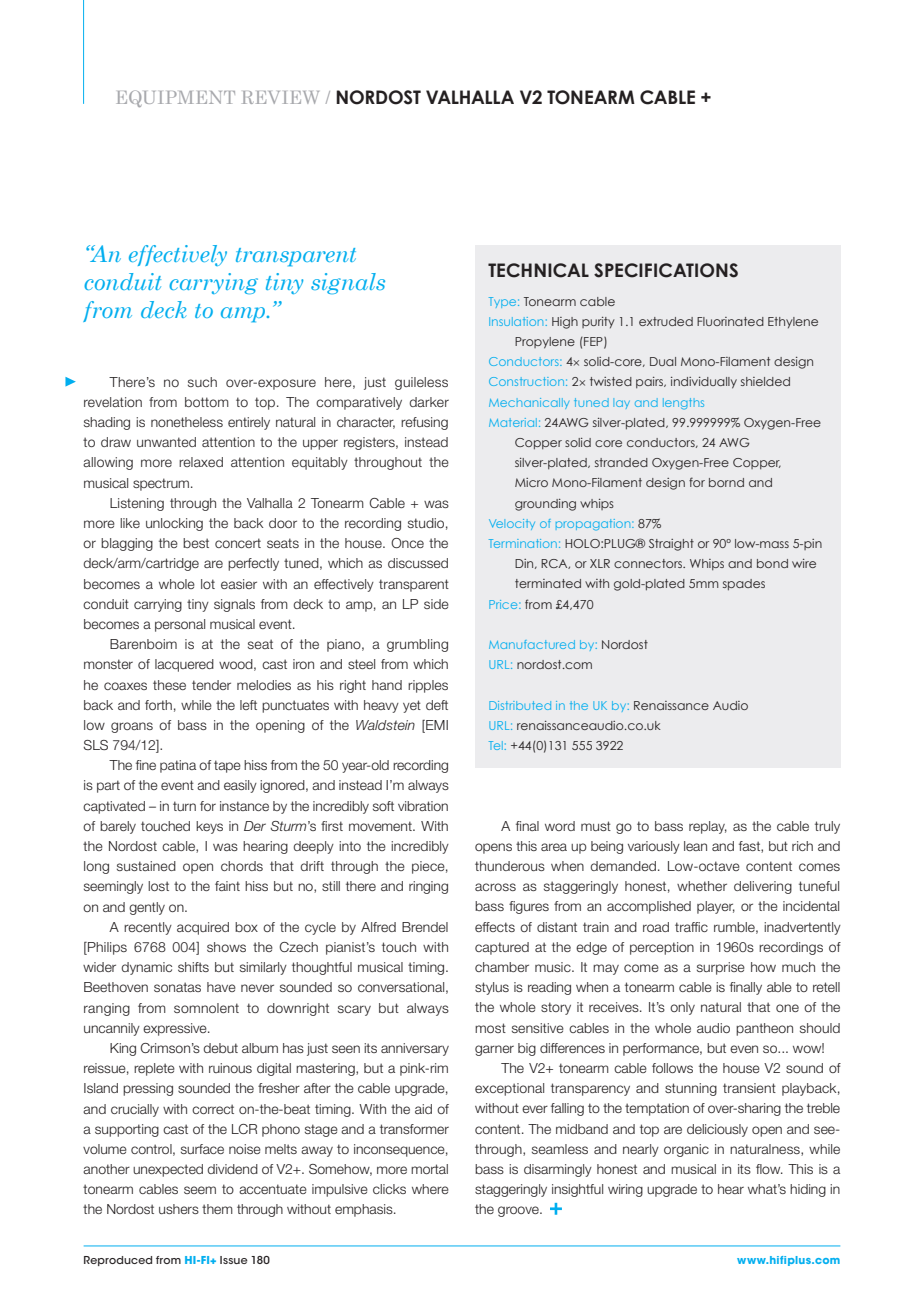  Describe the element at coordinates (428, 887) in the document. I see `ringing` at that location.
